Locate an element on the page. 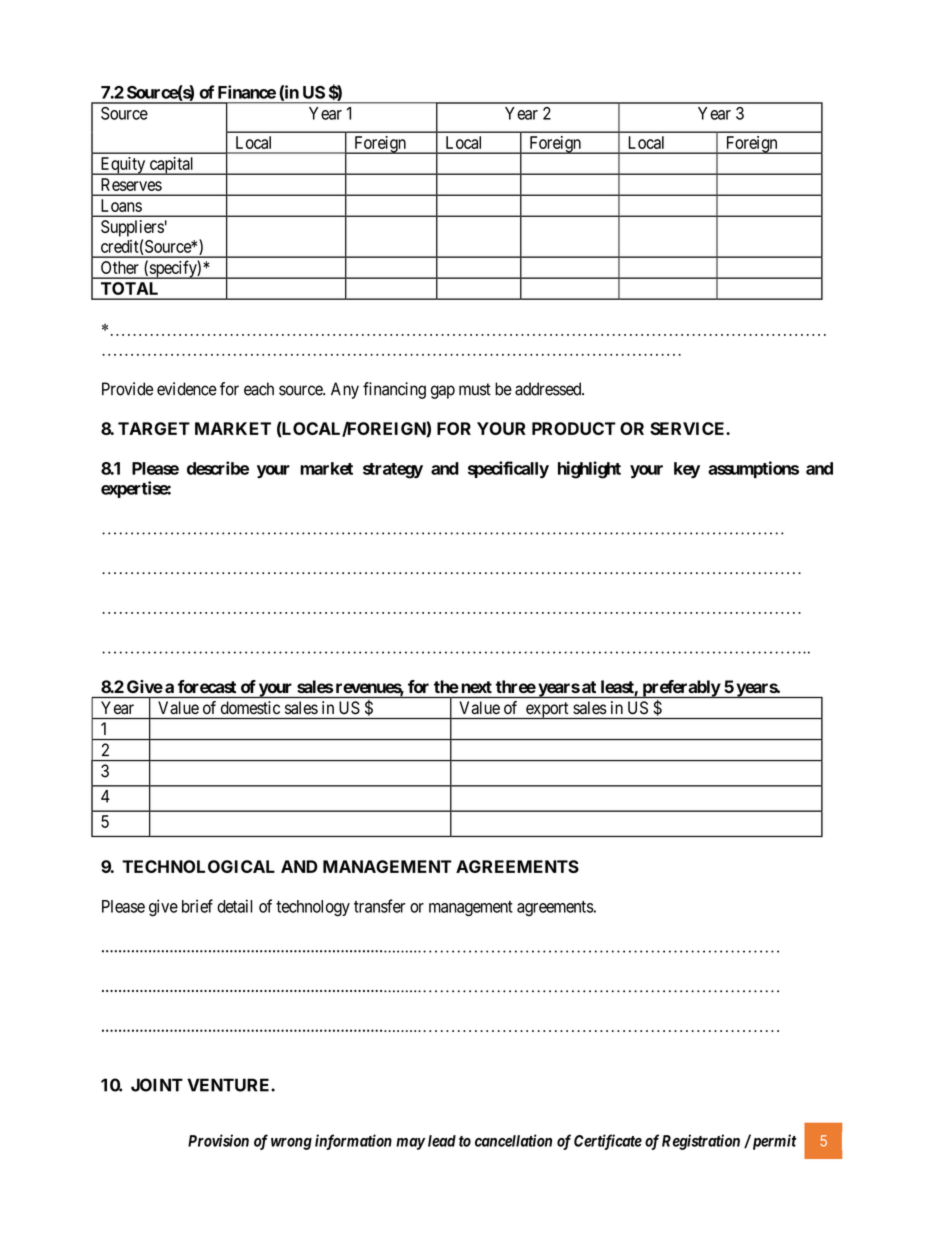 This document has width=952, height=1233. financing is located at coordinates (394, 390).
